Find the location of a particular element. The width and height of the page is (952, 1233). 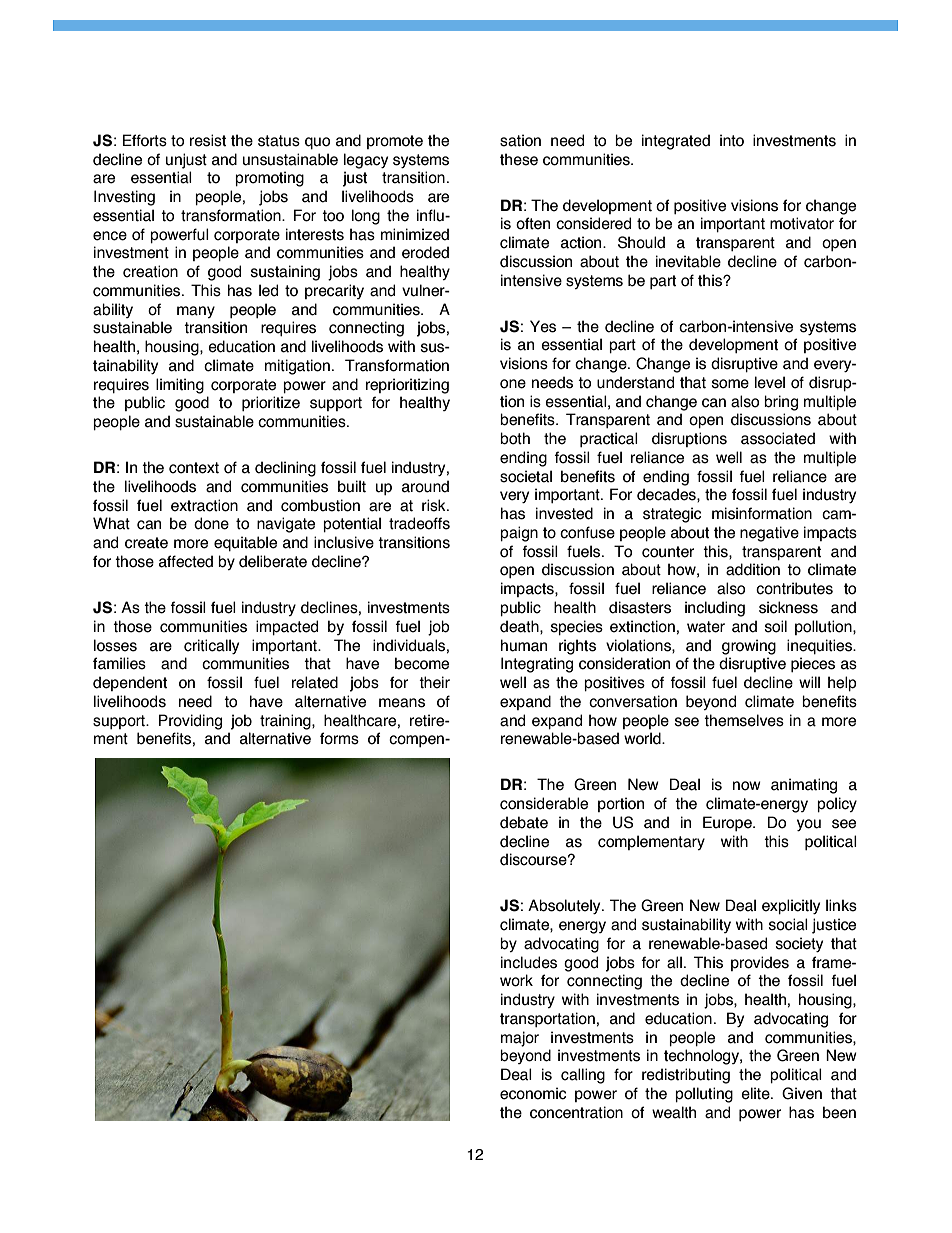

societal is located at coordinates (526, 476).
